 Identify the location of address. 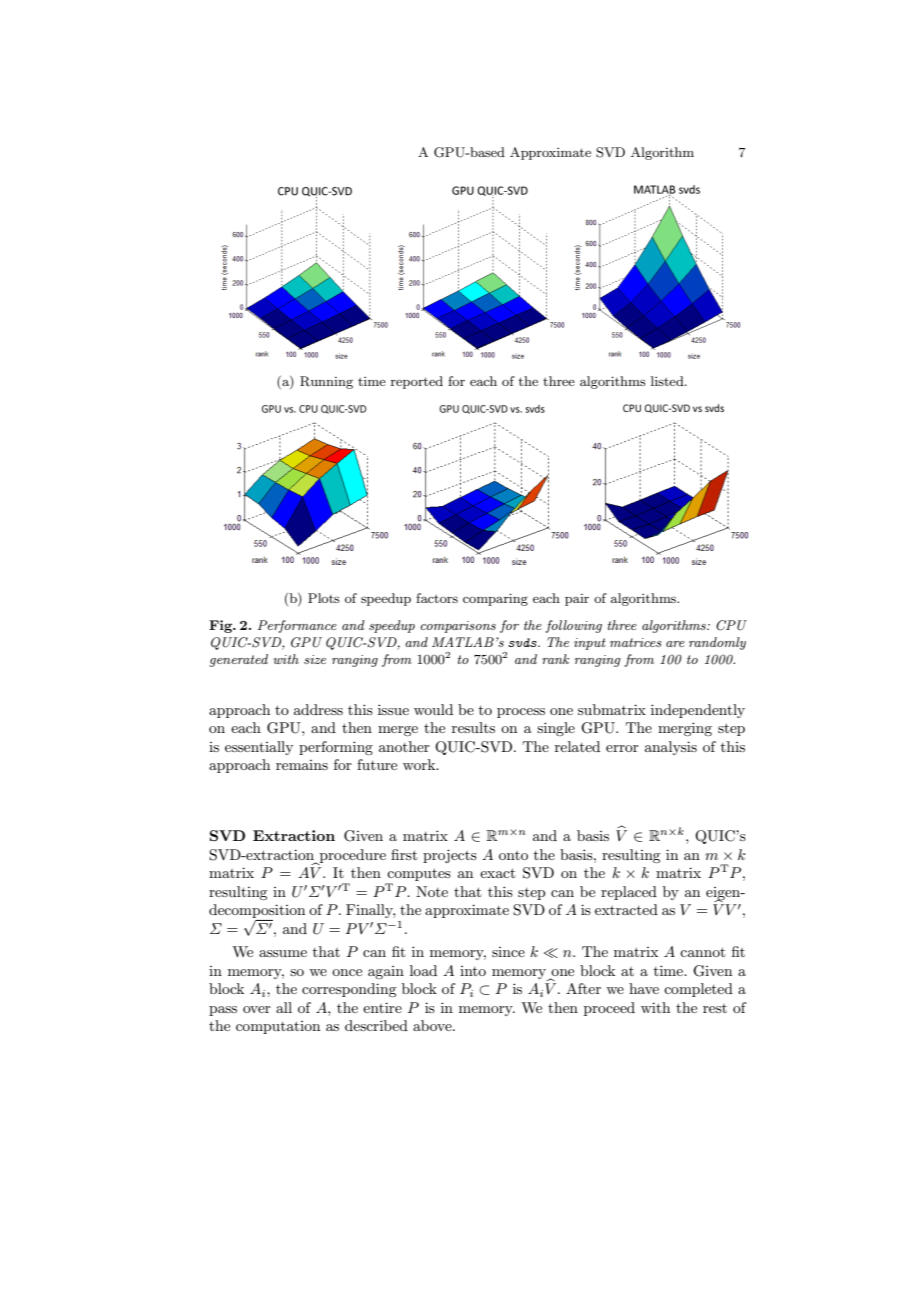
(318, 709).
